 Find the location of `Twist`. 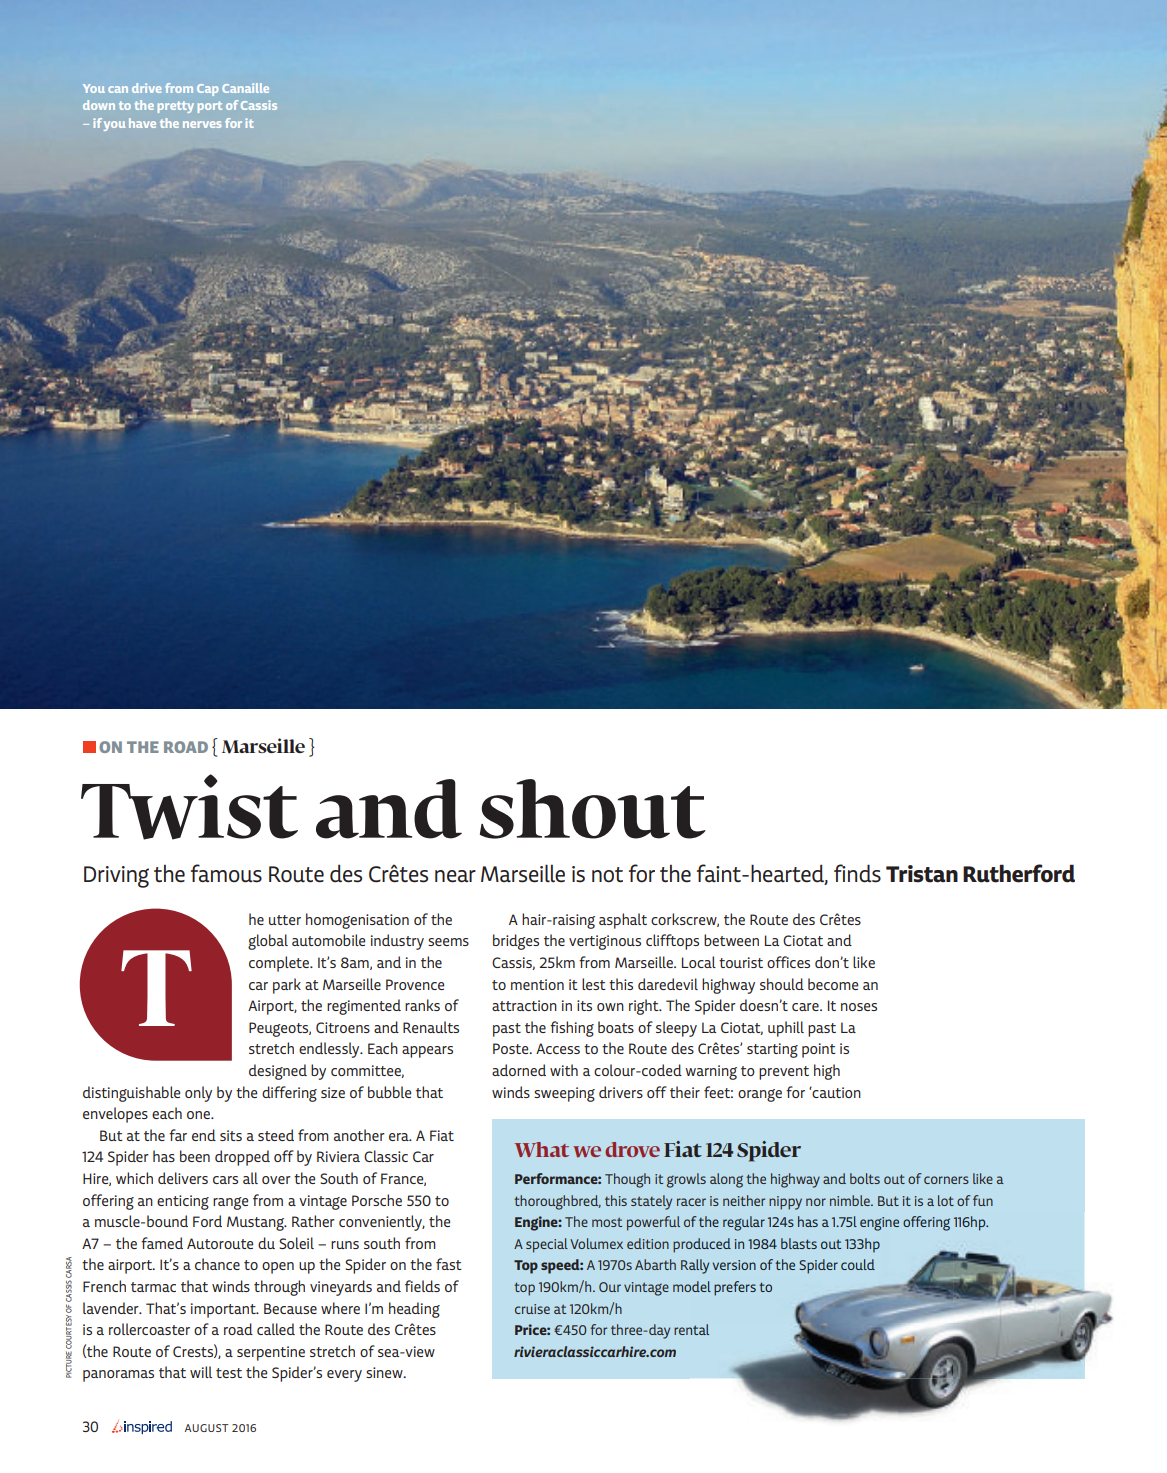

Twist is located at coordinates (189, 807).
